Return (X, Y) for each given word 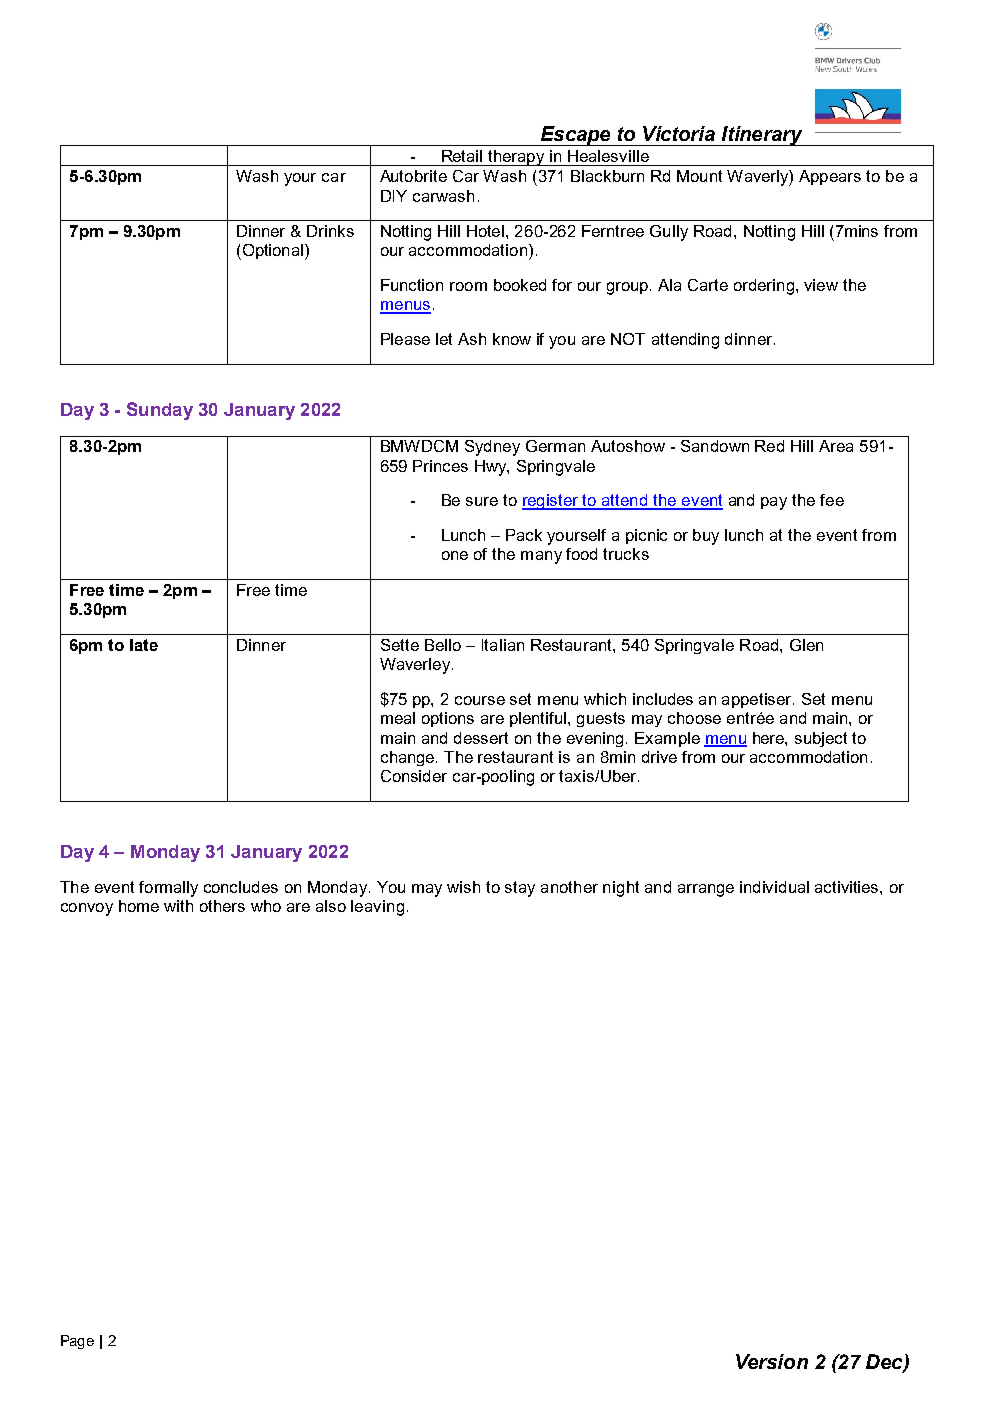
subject (821, 739)
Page (77, 1342)
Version (772, 1361)
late (144, 645)
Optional (273, 252)
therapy (516, 158)
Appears (830, 177)
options (448, 719)
